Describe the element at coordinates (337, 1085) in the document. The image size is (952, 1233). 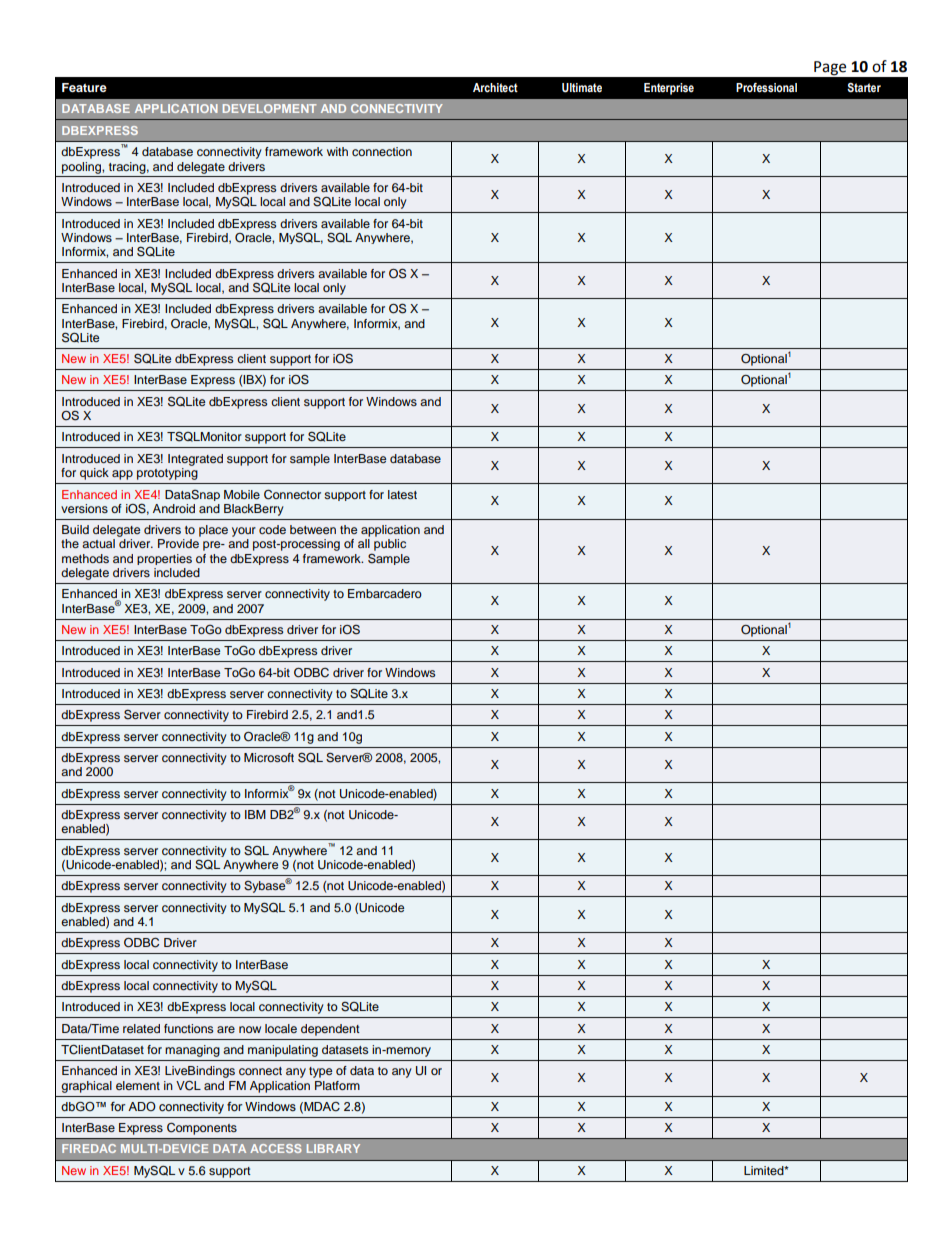
I see `Platform` at that location.
